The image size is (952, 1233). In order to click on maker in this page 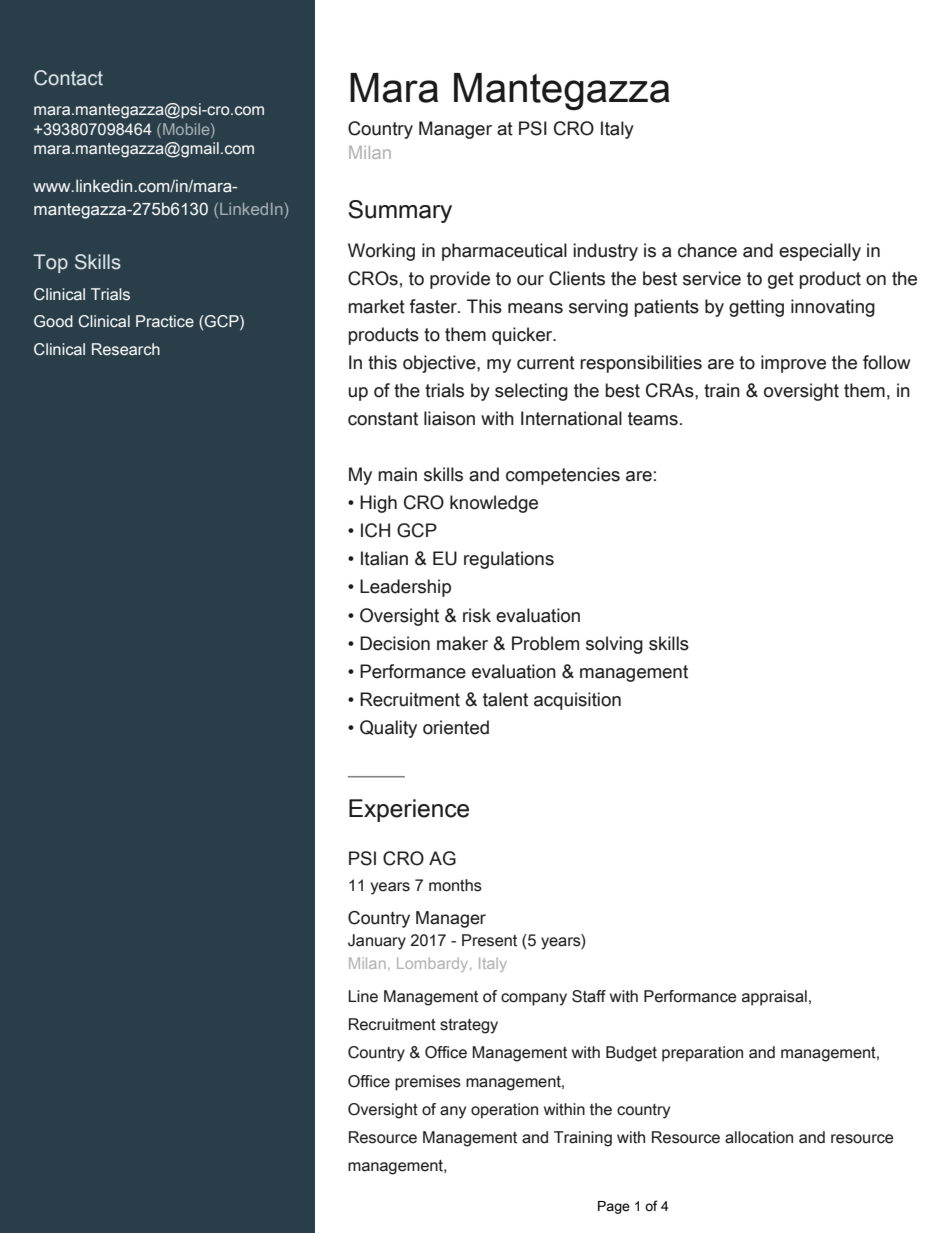, I will do `click(462, 643)`.
